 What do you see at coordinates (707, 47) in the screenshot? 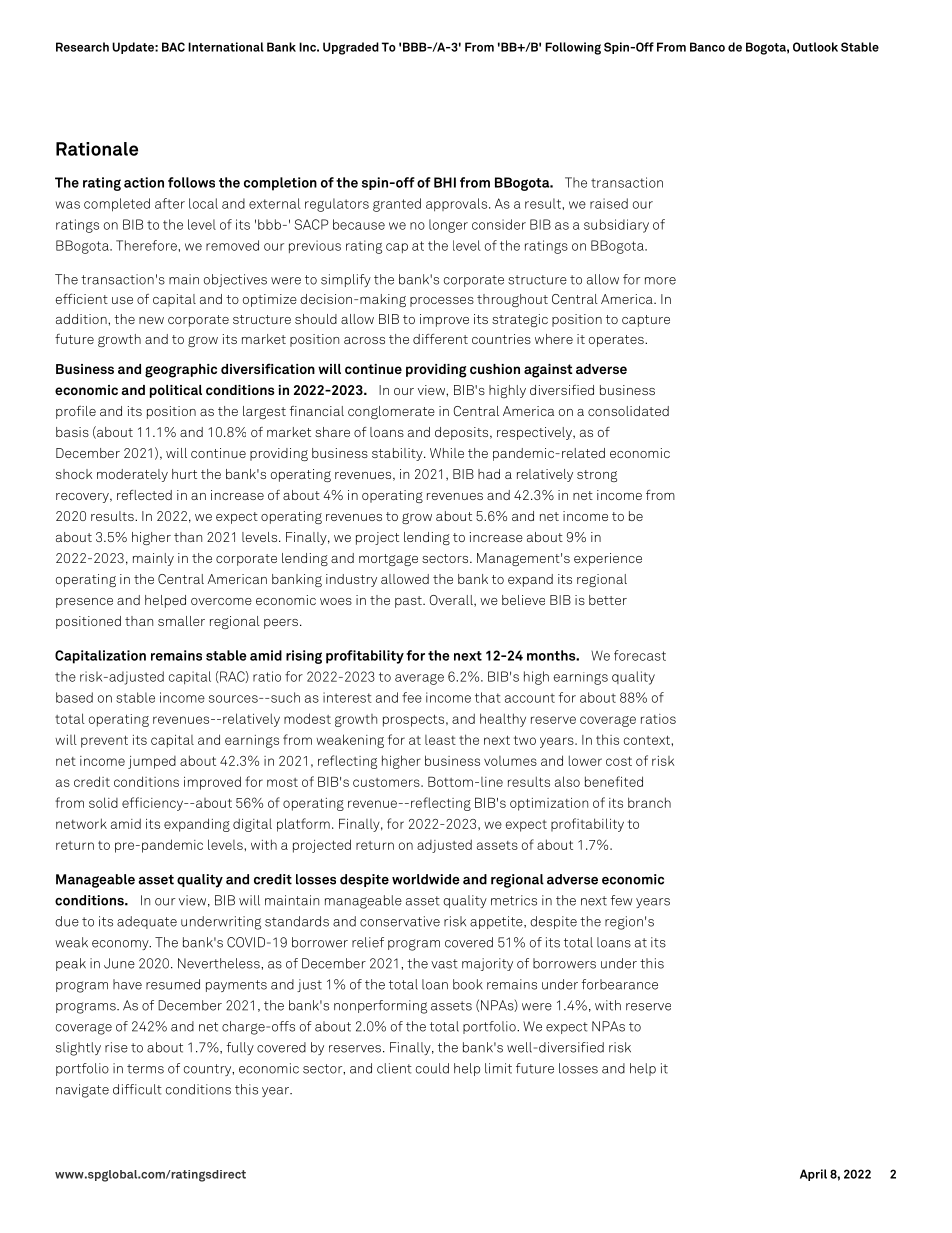
I see `Banco` at bounding box center [707, 47].
